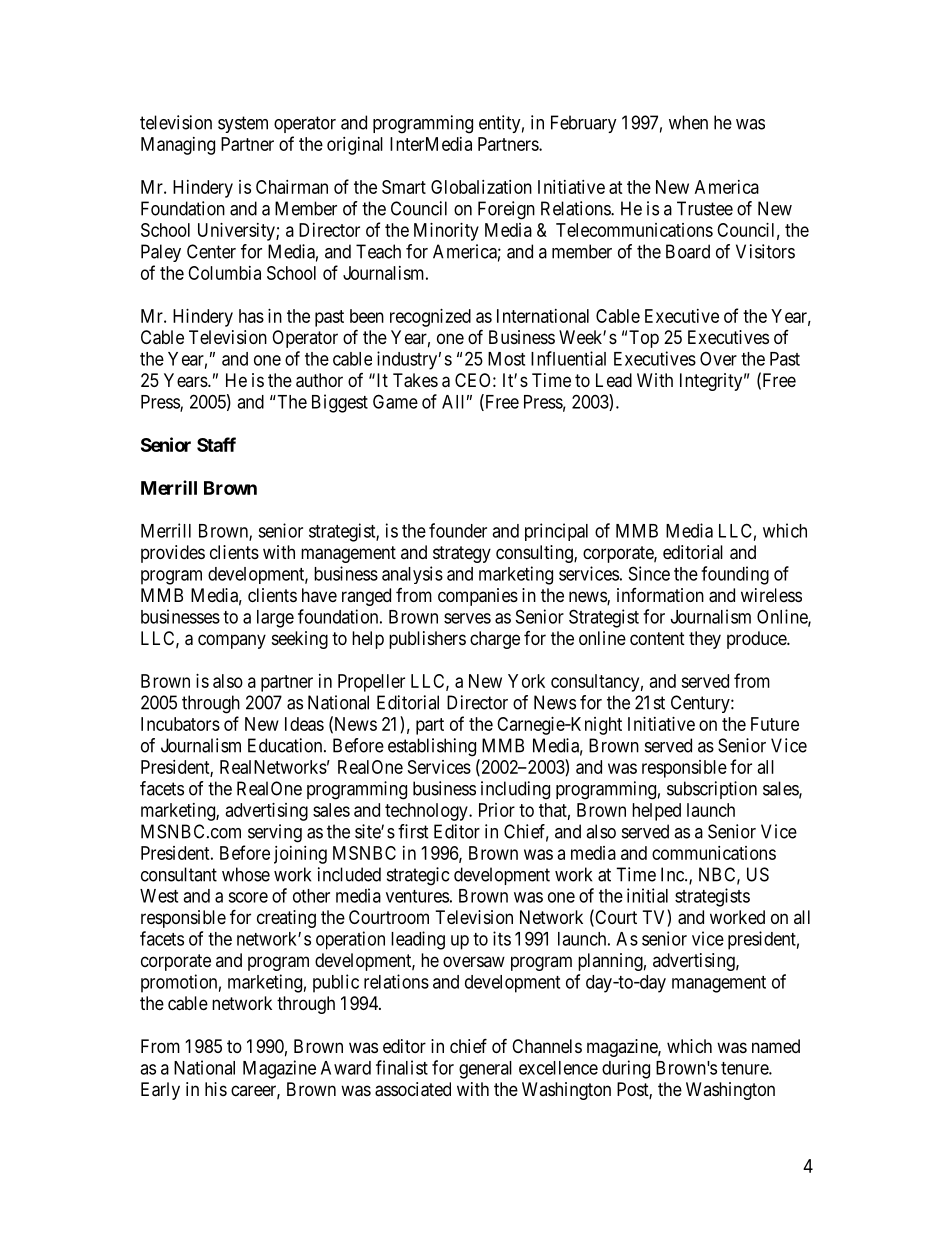 This document has width=952, height=1233. Describe the element at coordinates (216, 1089) in the document. I see `his` at that location.
